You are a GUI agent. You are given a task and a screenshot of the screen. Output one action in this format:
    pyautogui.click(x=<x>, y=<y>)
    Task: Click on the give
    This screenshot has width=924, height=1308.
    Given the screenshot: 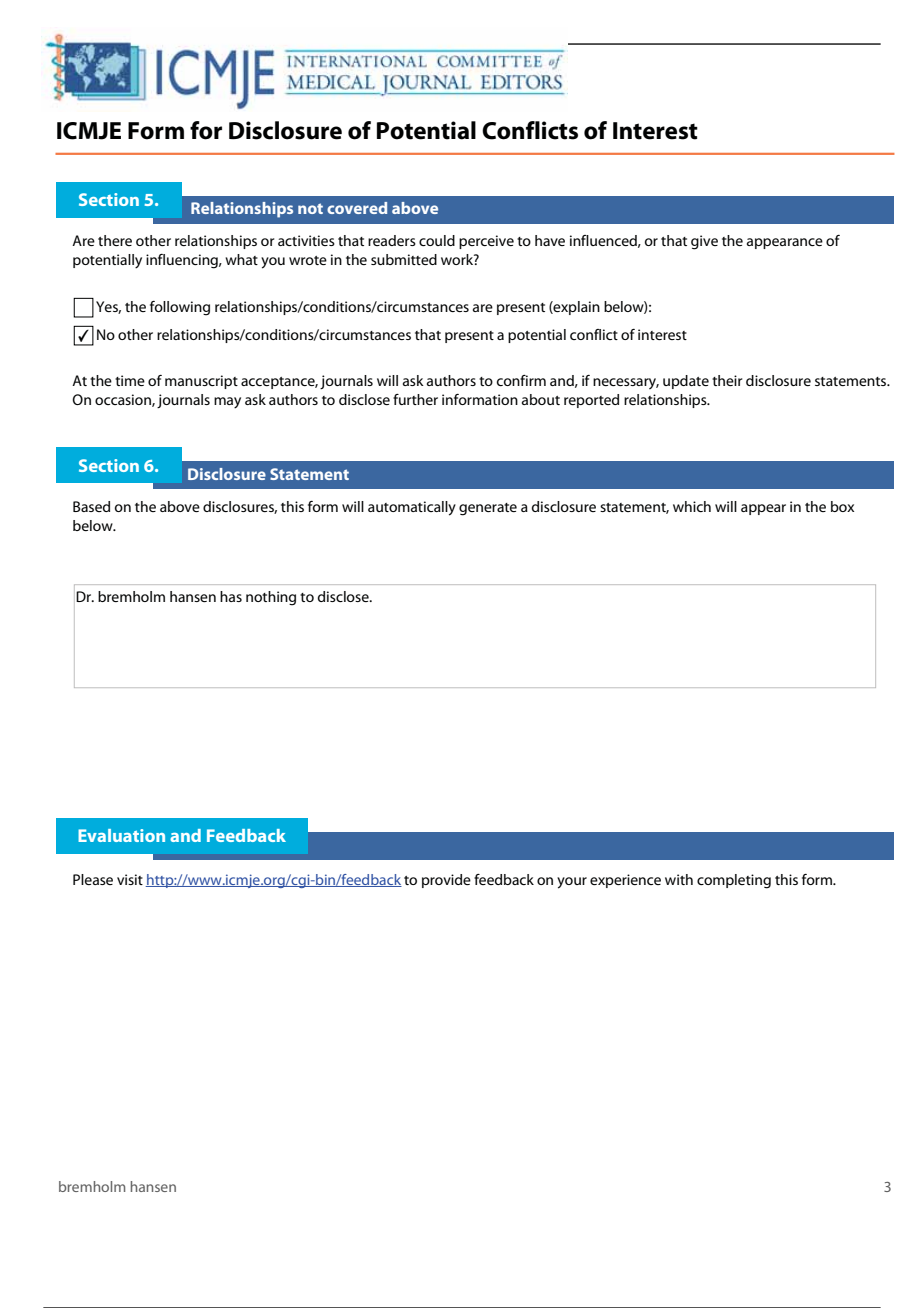 What is the action you would take?
    pyautogui.click(x=704, y=242)
